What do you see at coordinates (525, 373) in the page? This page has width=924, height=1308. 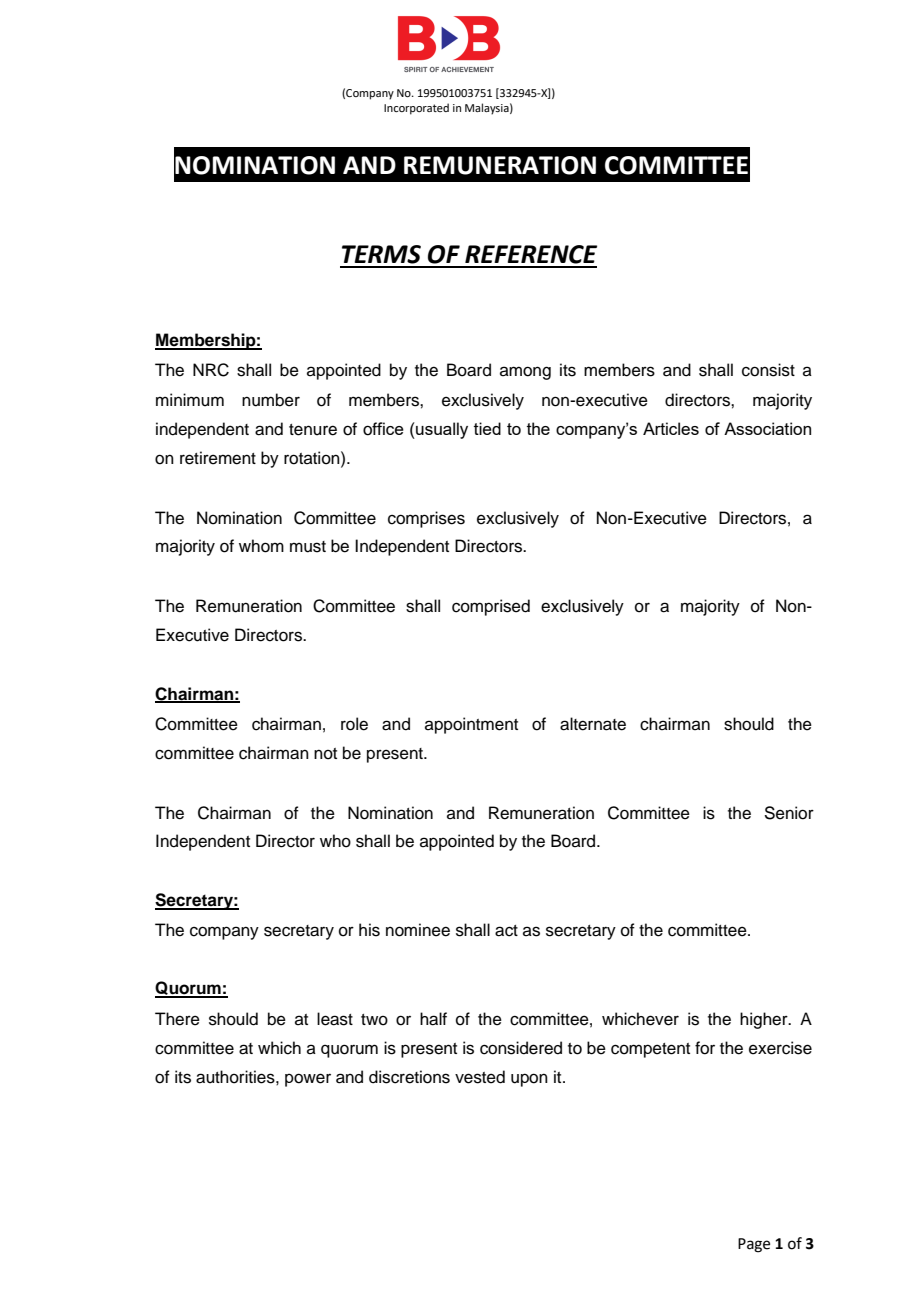 I see `among` at bounding box center [525, 373].
